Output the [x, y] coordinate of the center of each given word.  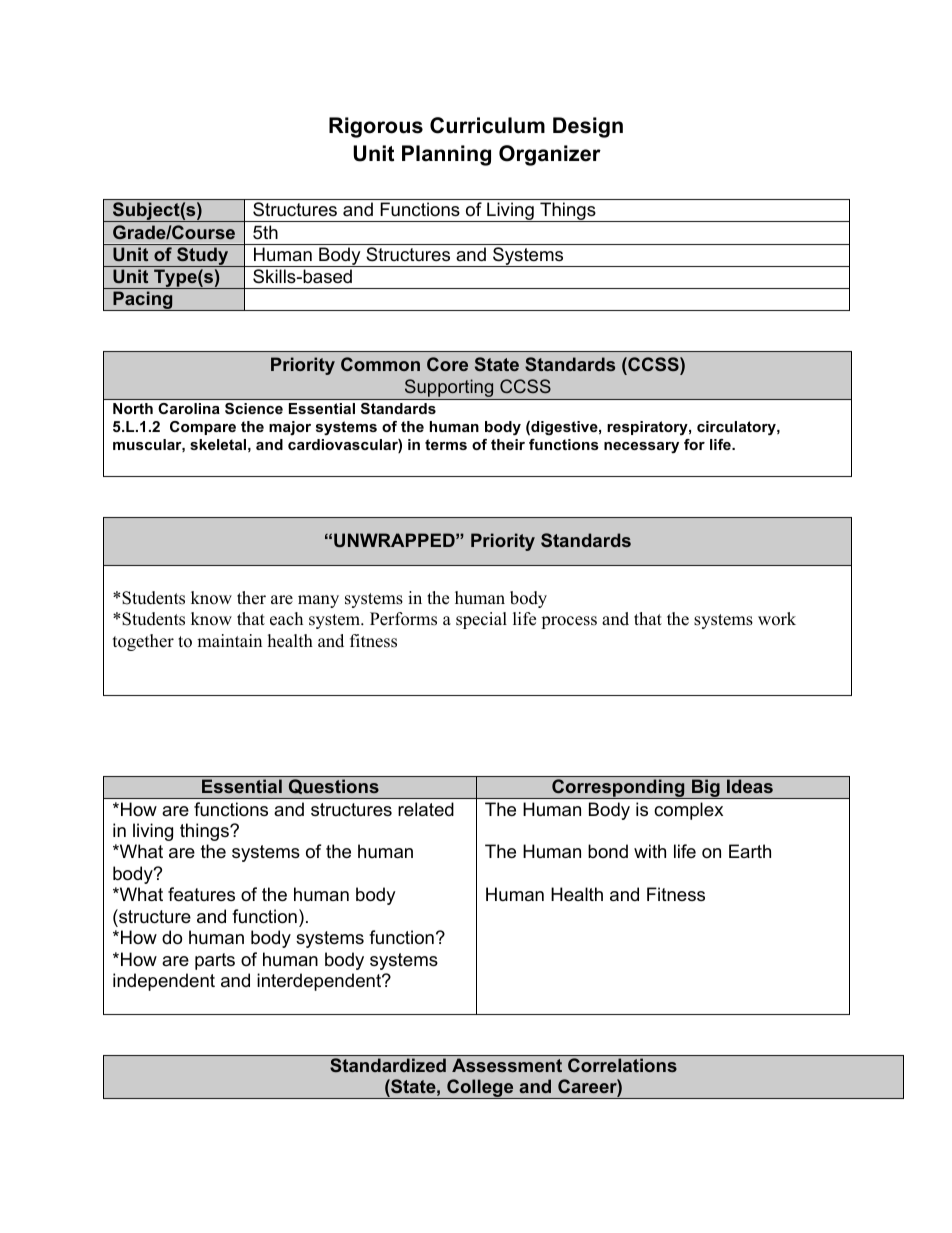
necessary [641, 447]
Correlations [622, 1065]
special [481, 620]
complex [688, 811]
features [201, 894]
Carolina [189, 408]
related [426, 809]
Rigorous [376, 127]
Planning [446, 155]
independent [164, 982]
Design [588, 127]
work [777, 619]
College [480, 1089]
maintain [229, 640]
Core [447, 364]
